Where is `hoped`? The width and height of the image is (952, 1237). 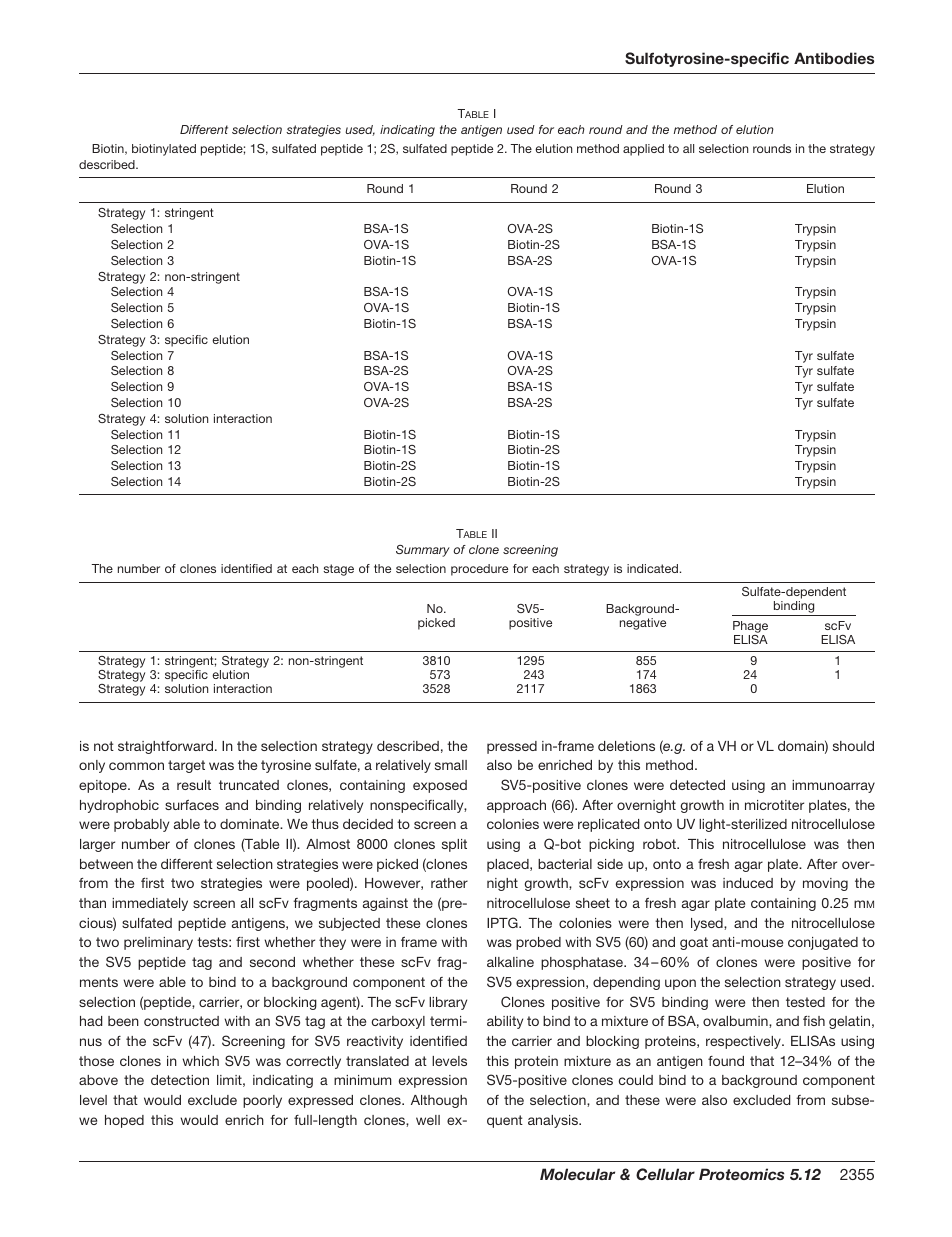 hoped is located at coordinates (124, 1121).
